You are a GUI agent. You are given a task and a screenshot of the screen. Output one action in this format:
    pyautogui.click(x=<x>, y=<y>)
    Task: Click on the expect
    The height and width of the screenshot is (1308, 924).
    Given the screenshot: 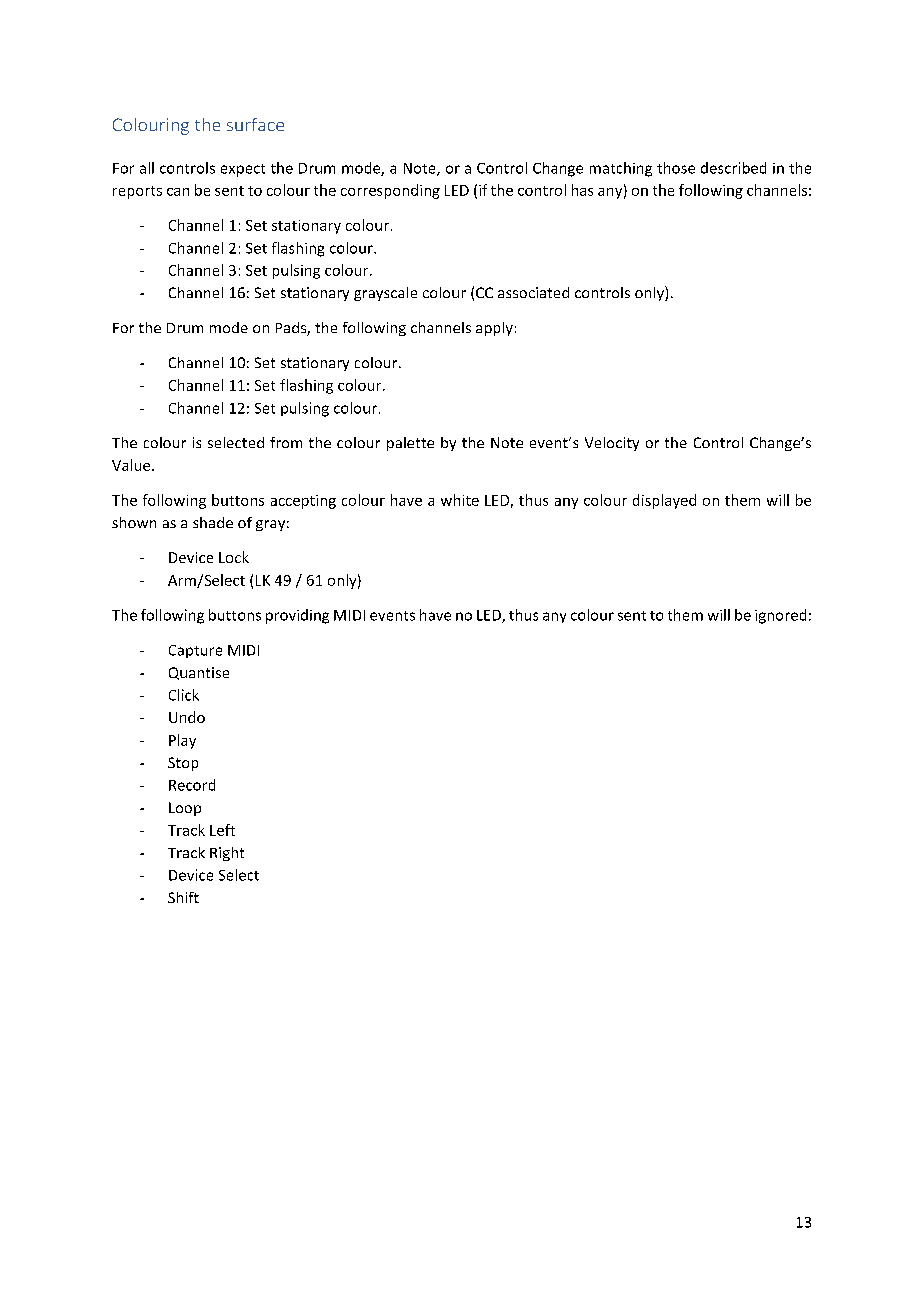 What is the action you would take?
    pyautogui.click(x=243, y=170)
